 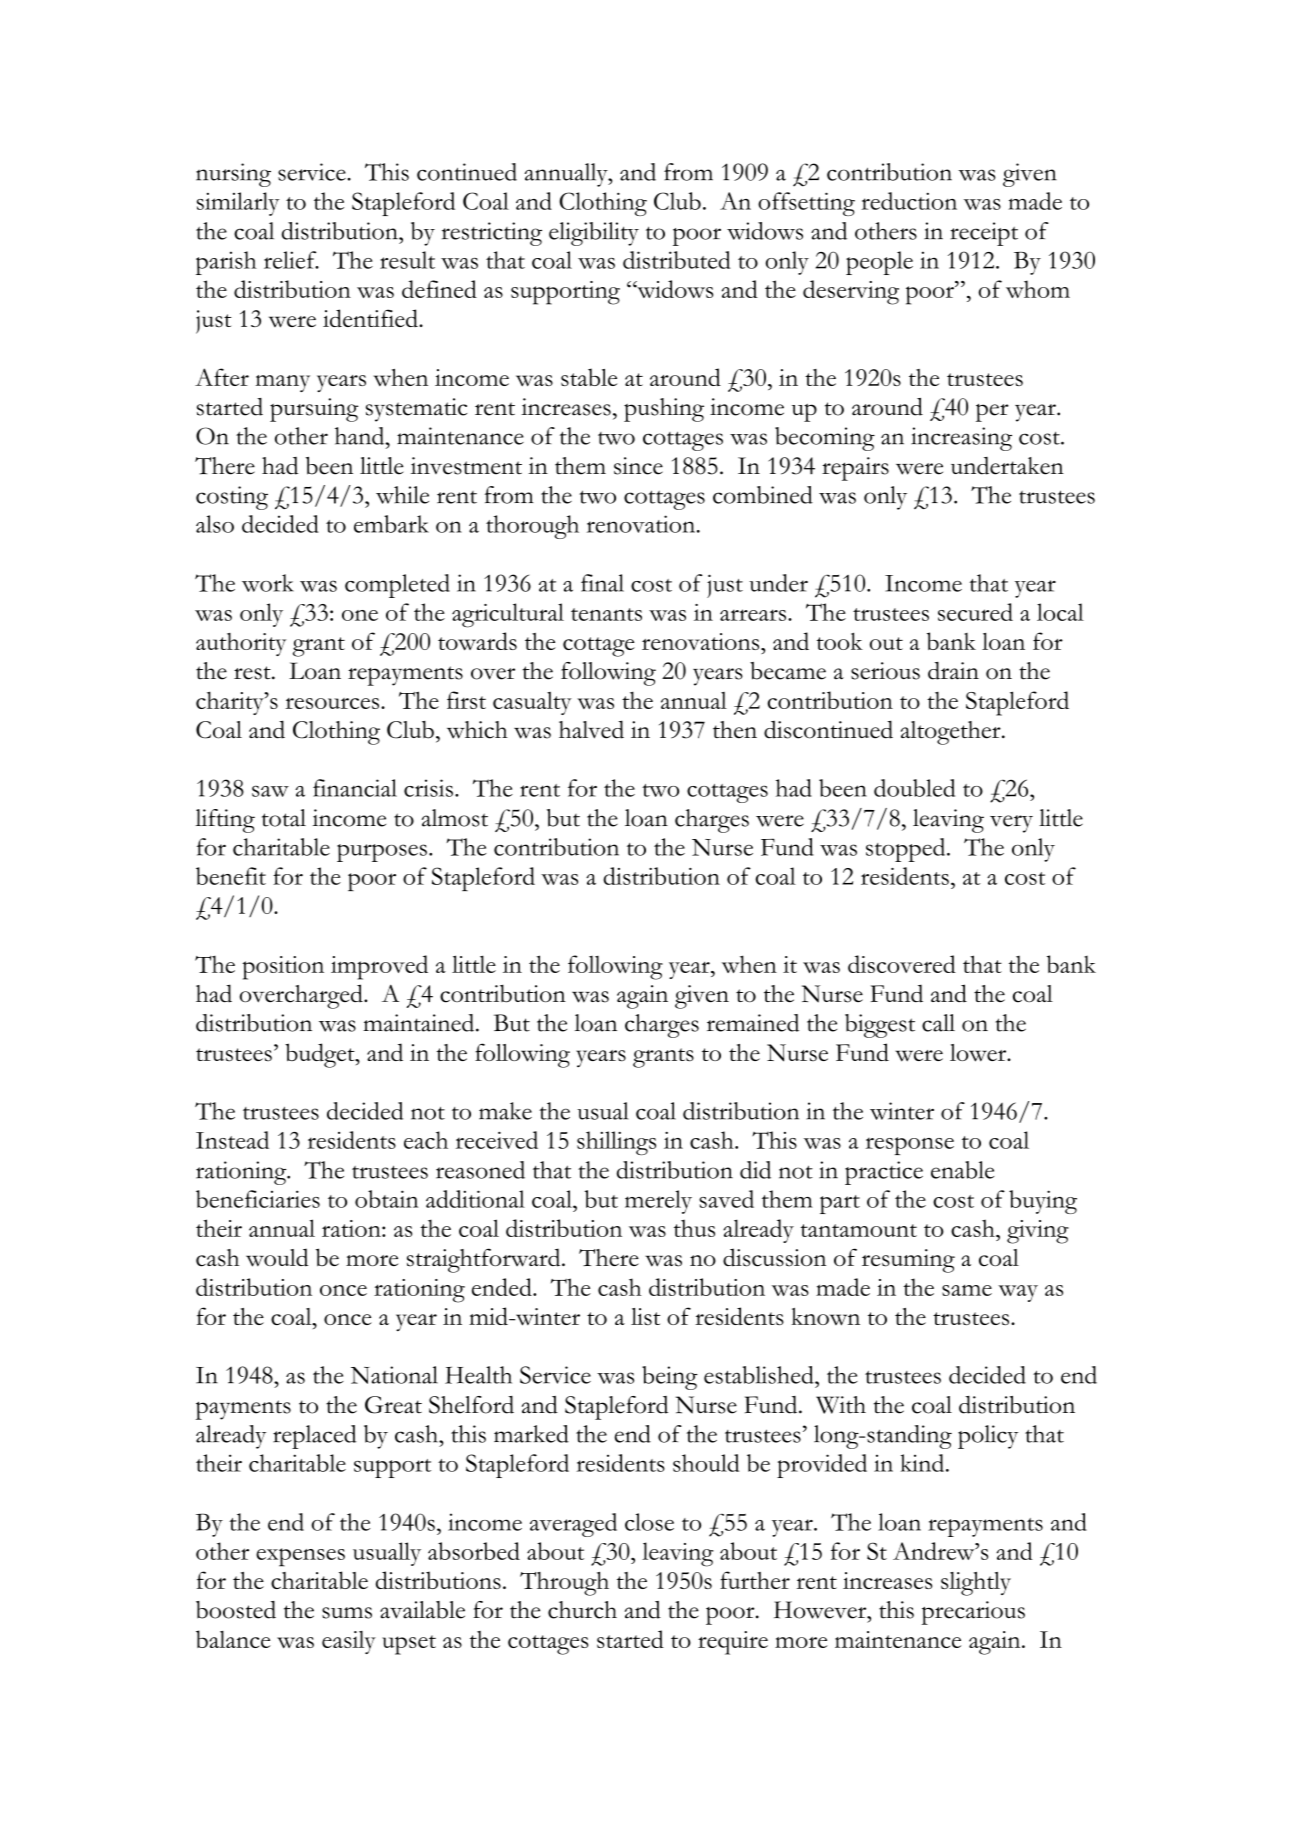 What do you see at coordinates (232, 1140) in the document?
I see `Instead` at bounding box center [232, 1140].
